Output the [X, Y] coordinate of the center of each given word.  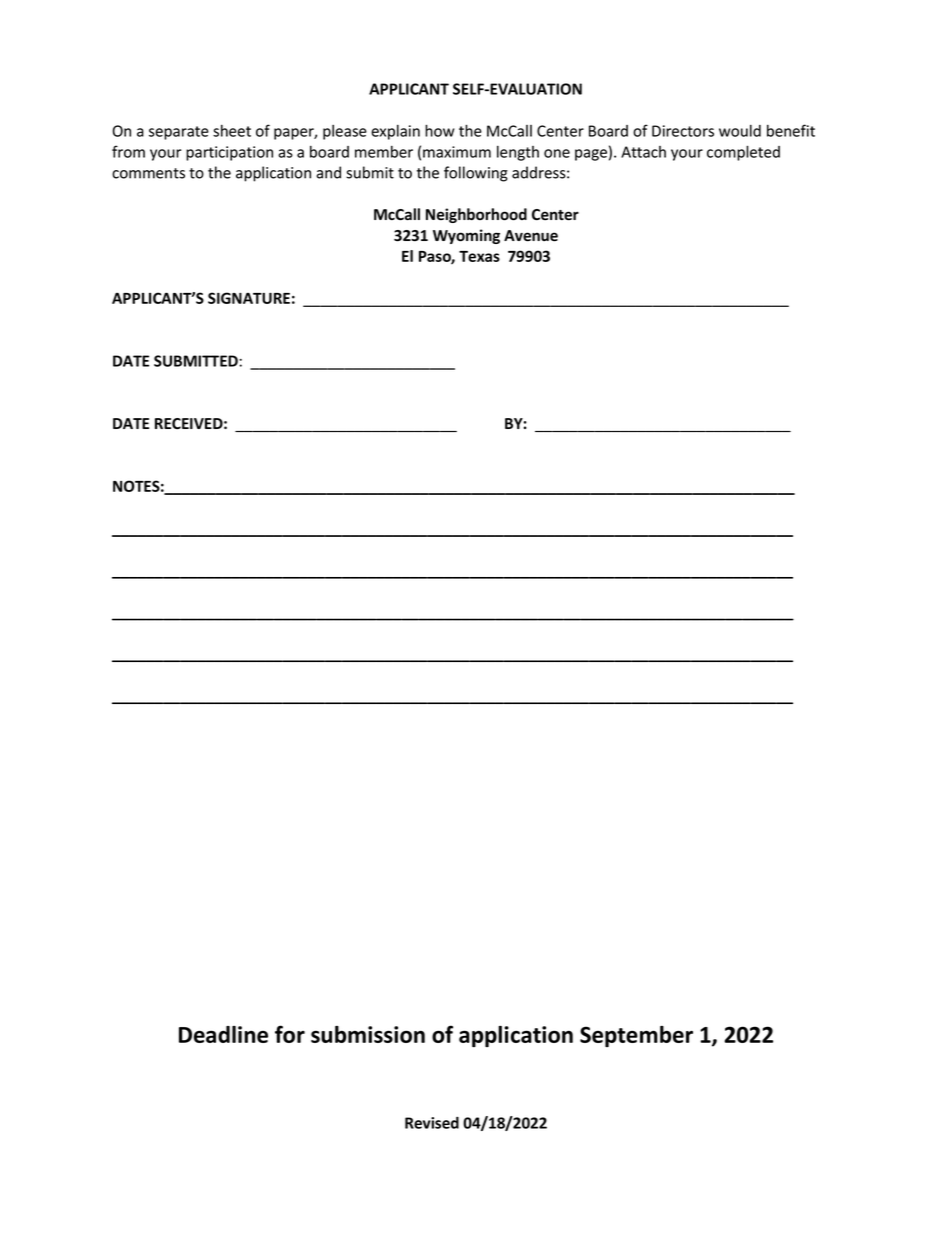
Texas [479, 256]
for [290, 1034]
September [636, 1036]
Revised [432, 1123]
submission [368, 1034]
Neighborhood [476, 215]
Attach [643, 152]
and [328, 172]
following [476, 174]
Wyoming [466, 236]
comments [148, 173]
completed [743, 153]
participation [229, 153]
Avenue [531, 236]
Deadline [223, 1034]
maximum [457, 152]
